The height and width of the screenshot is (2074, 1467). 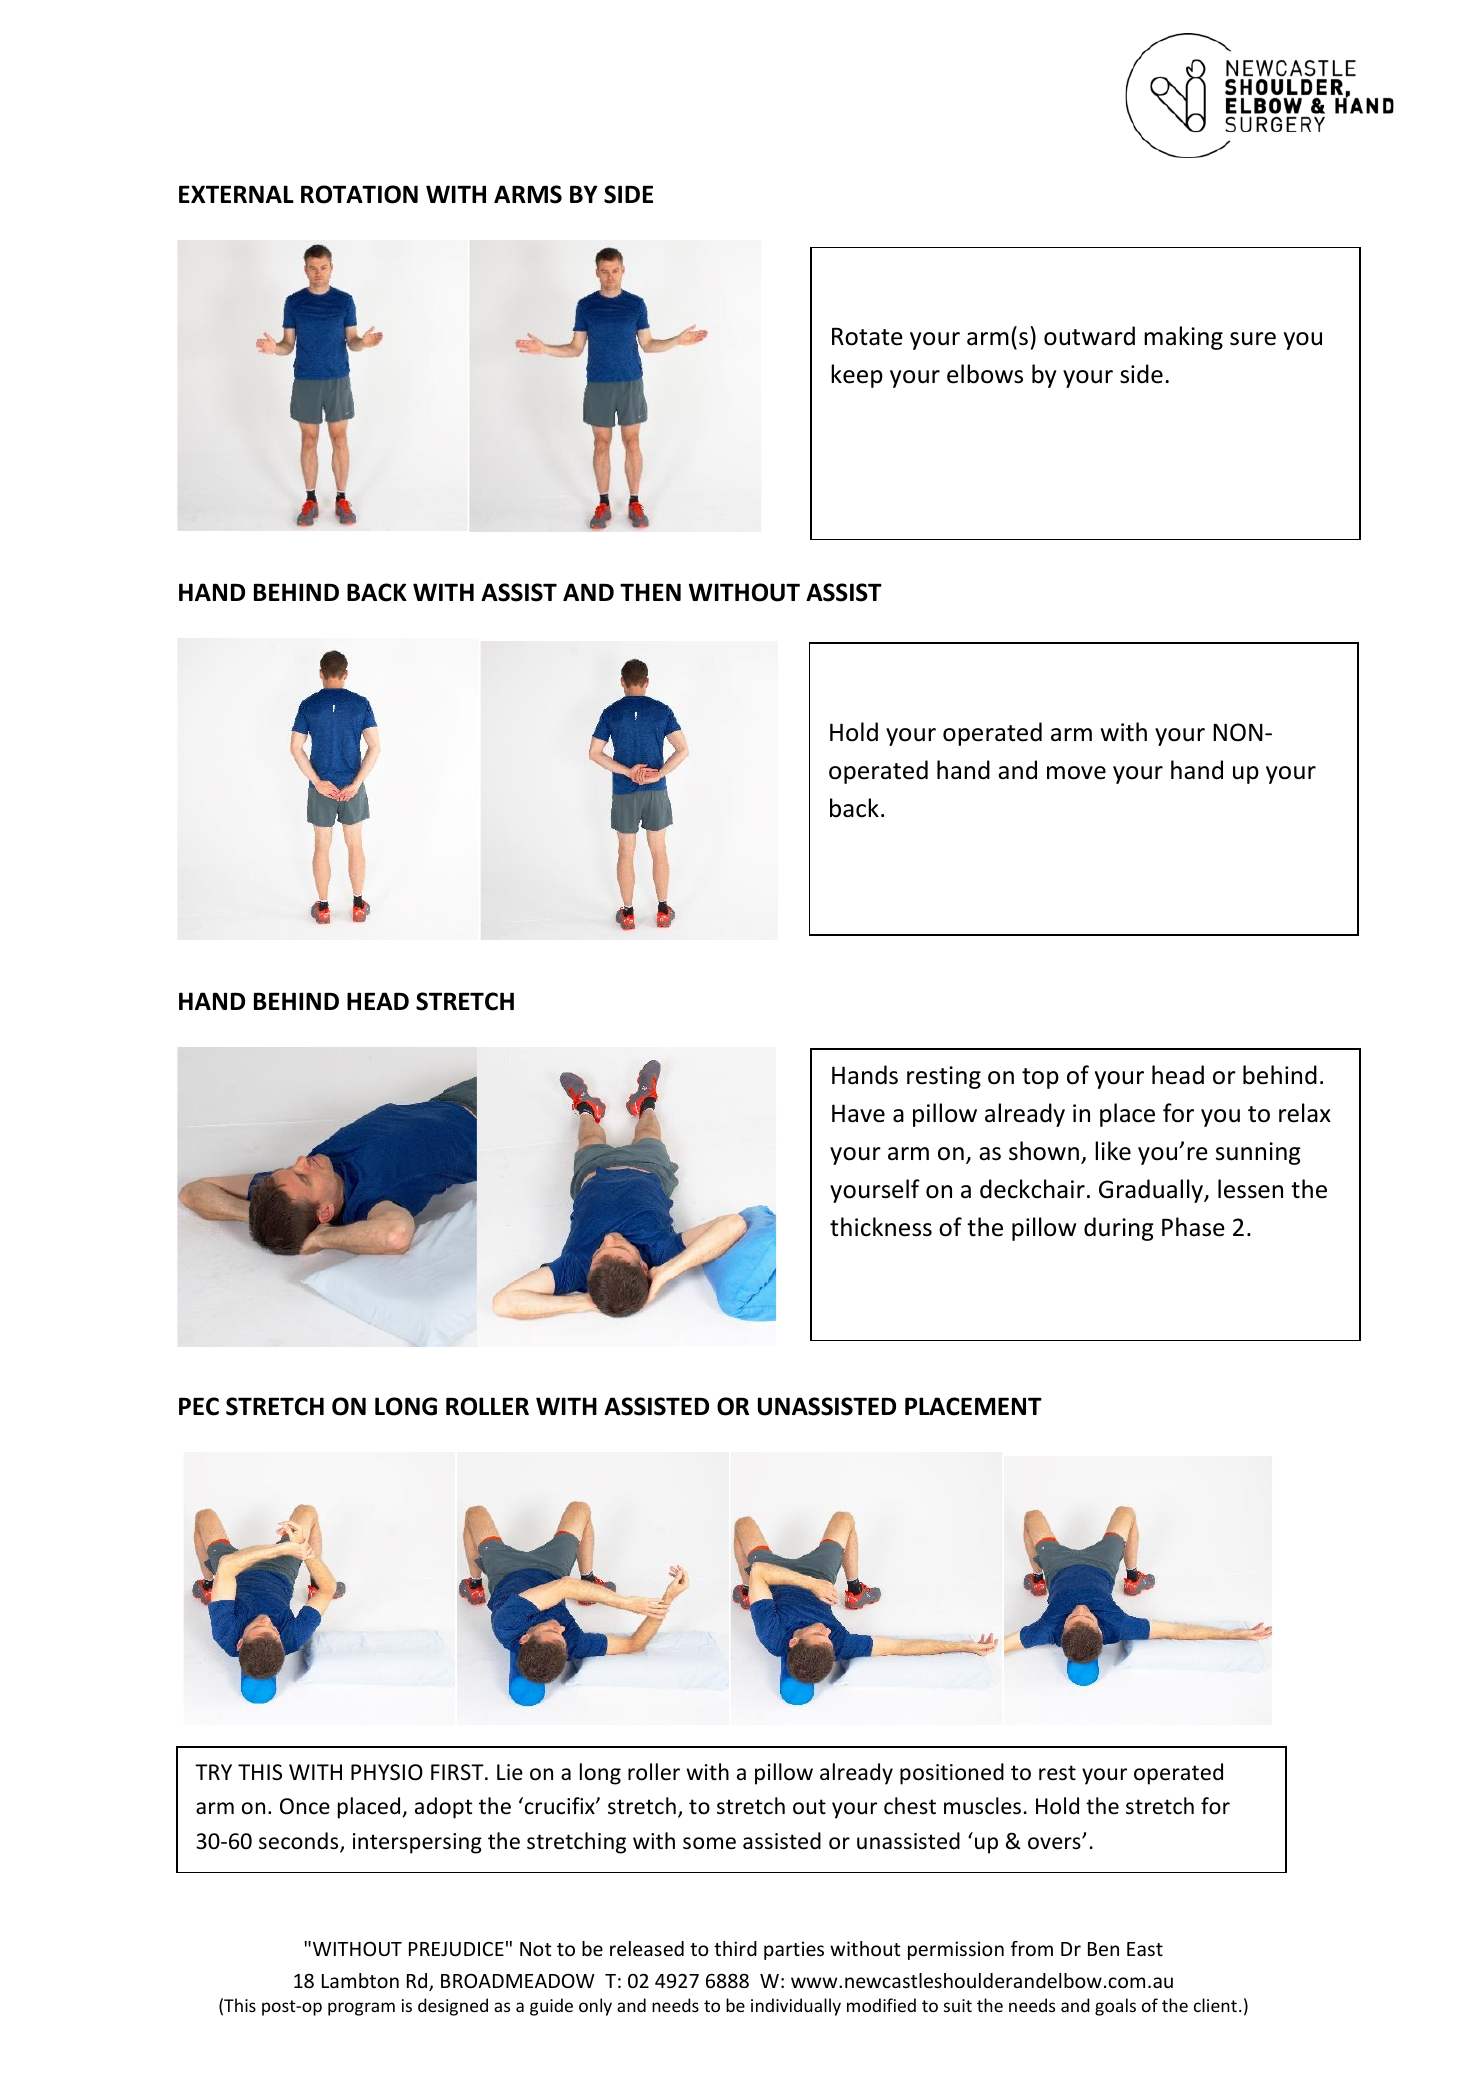 I want to click on making, so click(x=1183, y=338).
